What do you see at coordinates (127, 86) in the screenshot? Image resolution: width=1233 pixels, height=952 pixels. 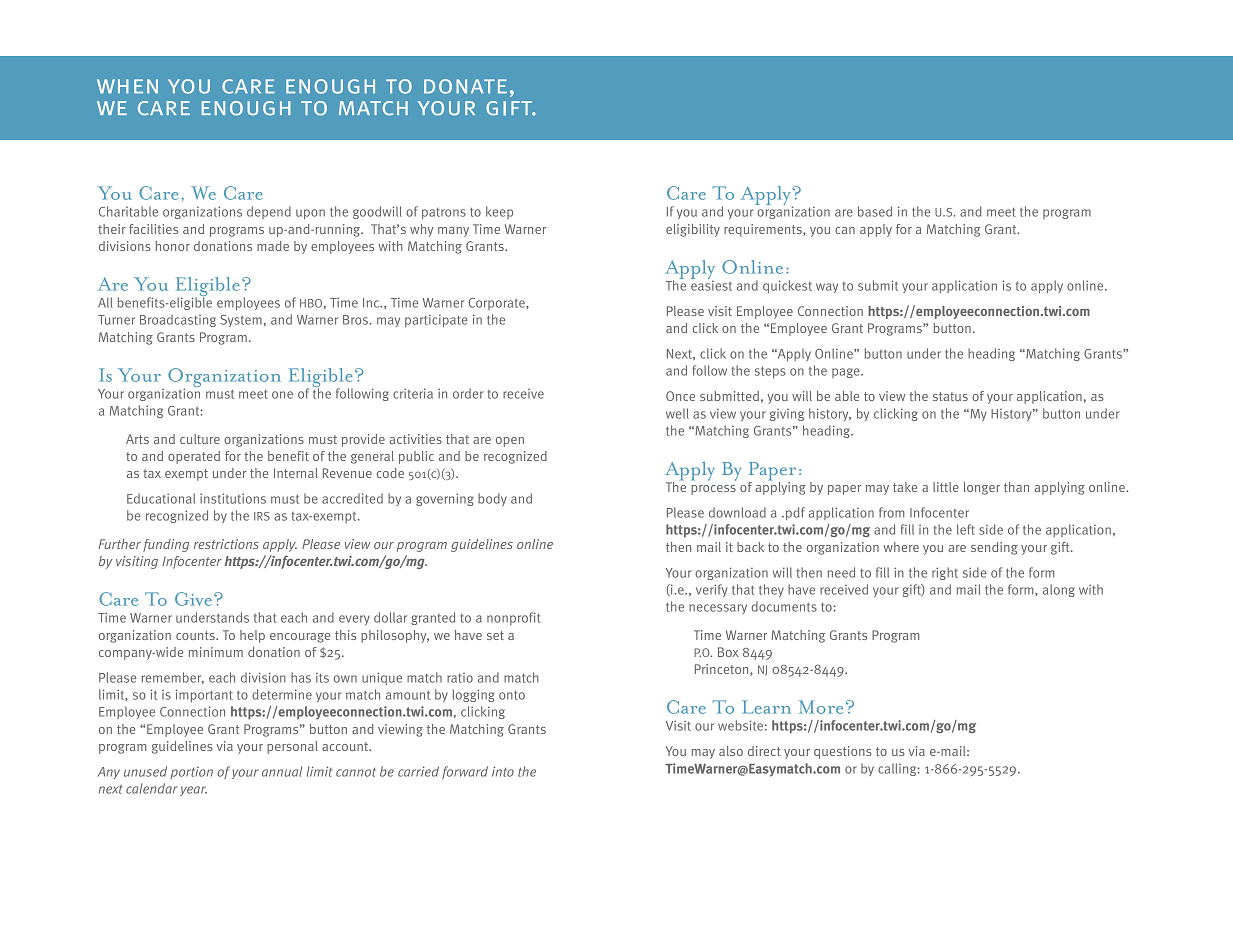 I see `when` at bounding box center [127, 86].
